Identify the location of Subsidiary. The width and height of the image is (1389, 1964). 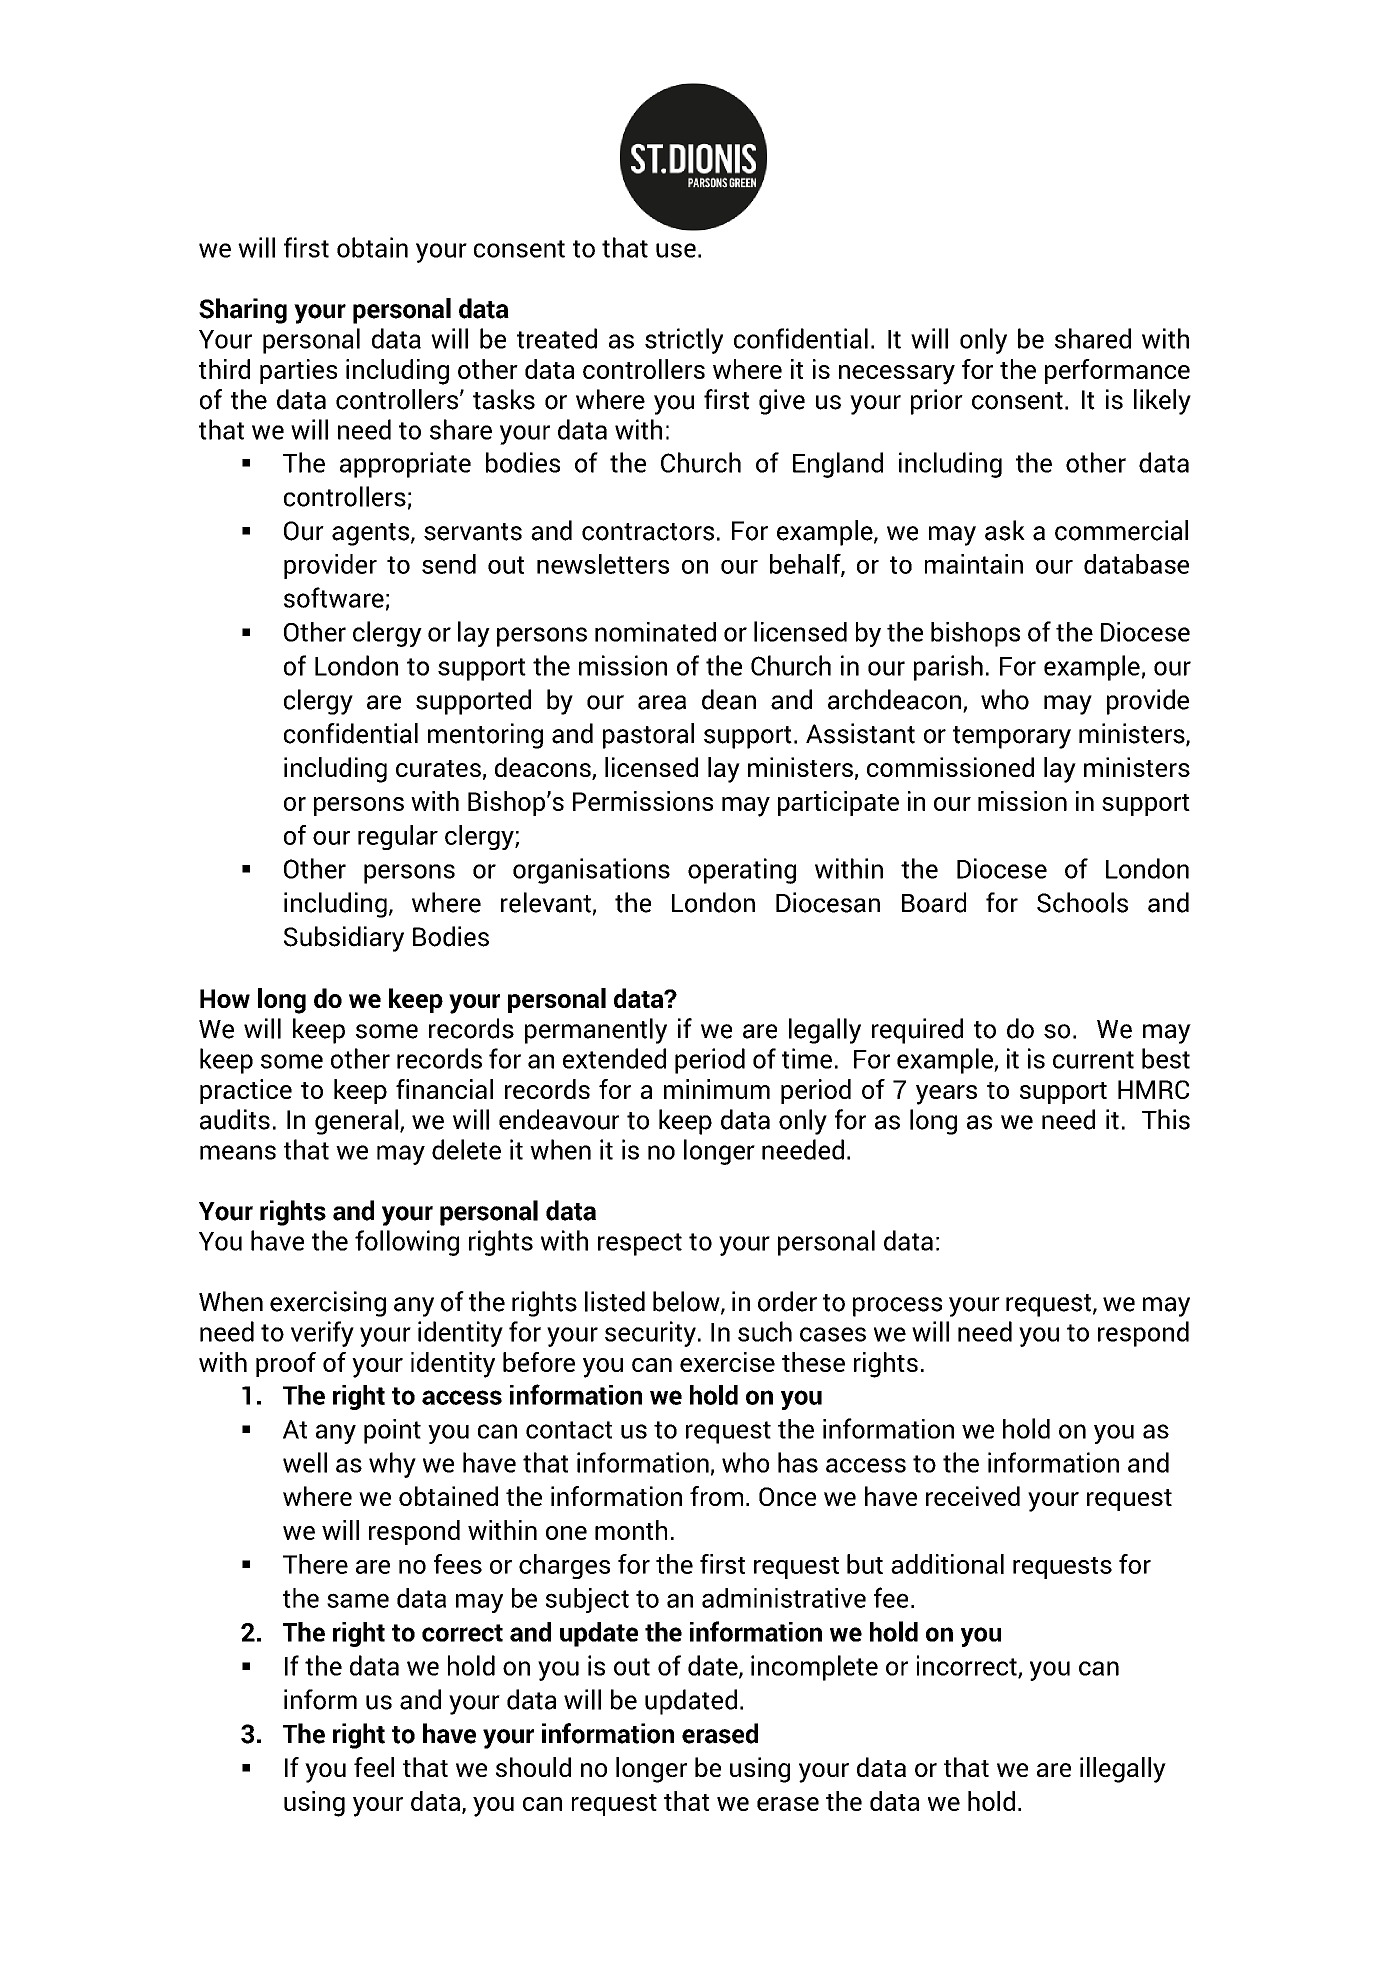
(344, 939).
